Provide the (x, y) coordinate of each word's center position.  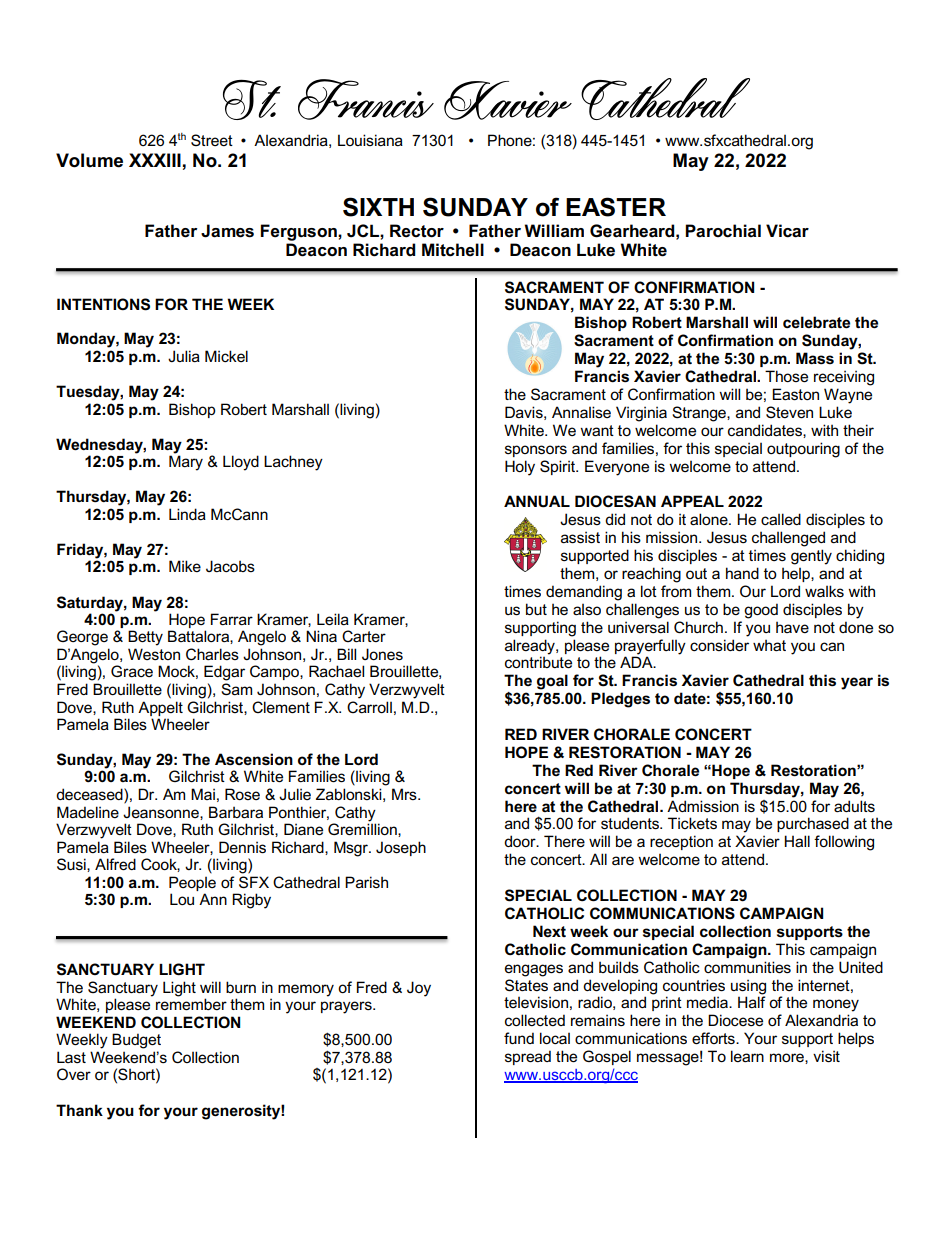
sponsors (536, 451)
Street (212, 140)
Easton (795, 394)
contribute (538, 662)
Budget (136, 1041)
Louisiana (370, 140)
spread (528, 1057)
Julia (184, 356)
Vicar (787, 231)
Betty (145, 638)
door (521, 841)
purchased (813, 824)
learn (747, 1056)
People (192, 883)
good (761, 611)
